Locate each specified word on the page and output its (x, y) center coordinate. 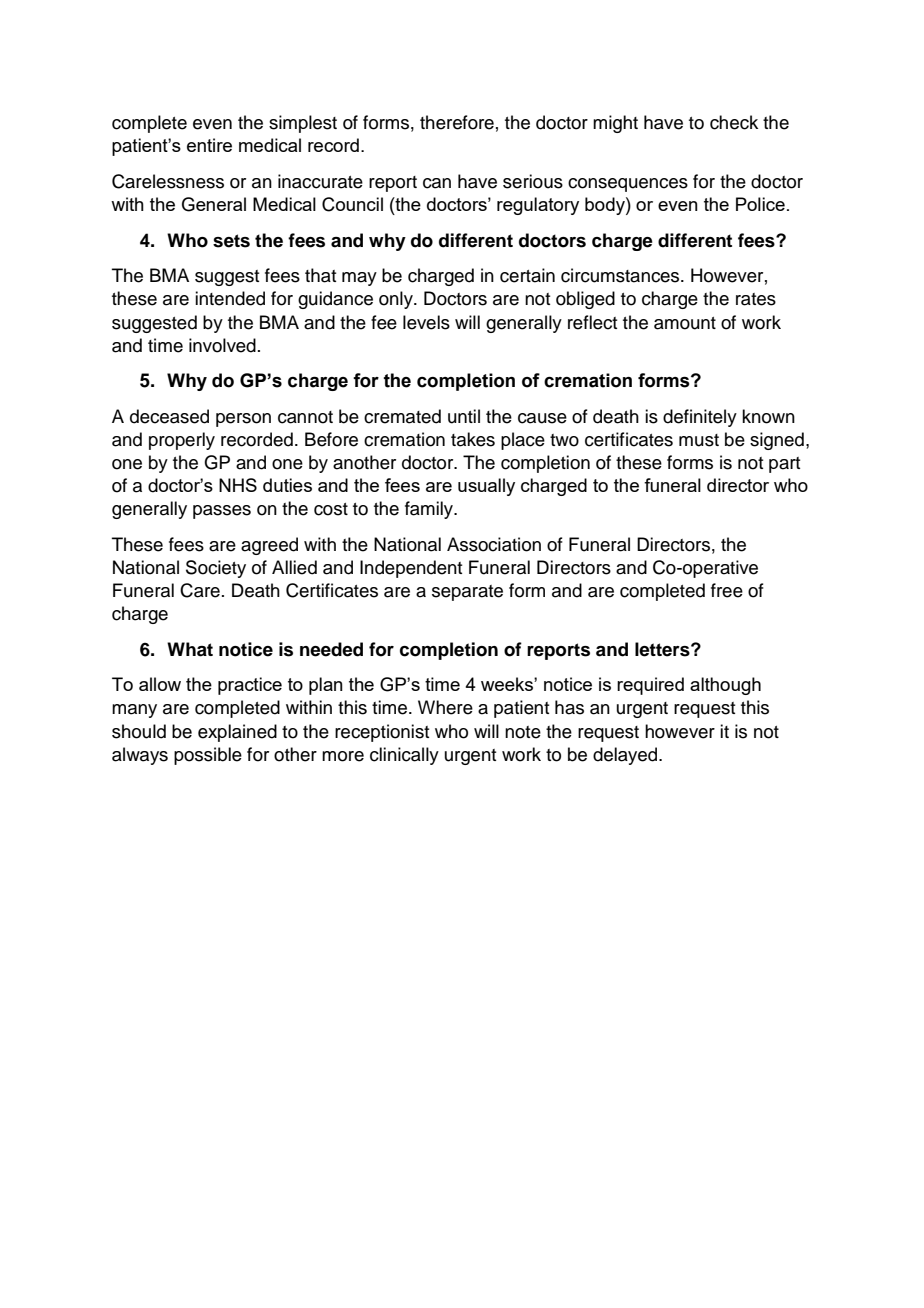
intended (230, 298)
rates (756, 299)
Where (445, 707)
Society (216, 569)
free (727, 590)
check (734, 122)
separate (467, 593)
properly (182, 441)
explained (237, 733)
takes (473, 439)
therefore (457, 122)
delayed (626, 756)
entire (209, 145)
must (699, 440)
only (397, 300)
